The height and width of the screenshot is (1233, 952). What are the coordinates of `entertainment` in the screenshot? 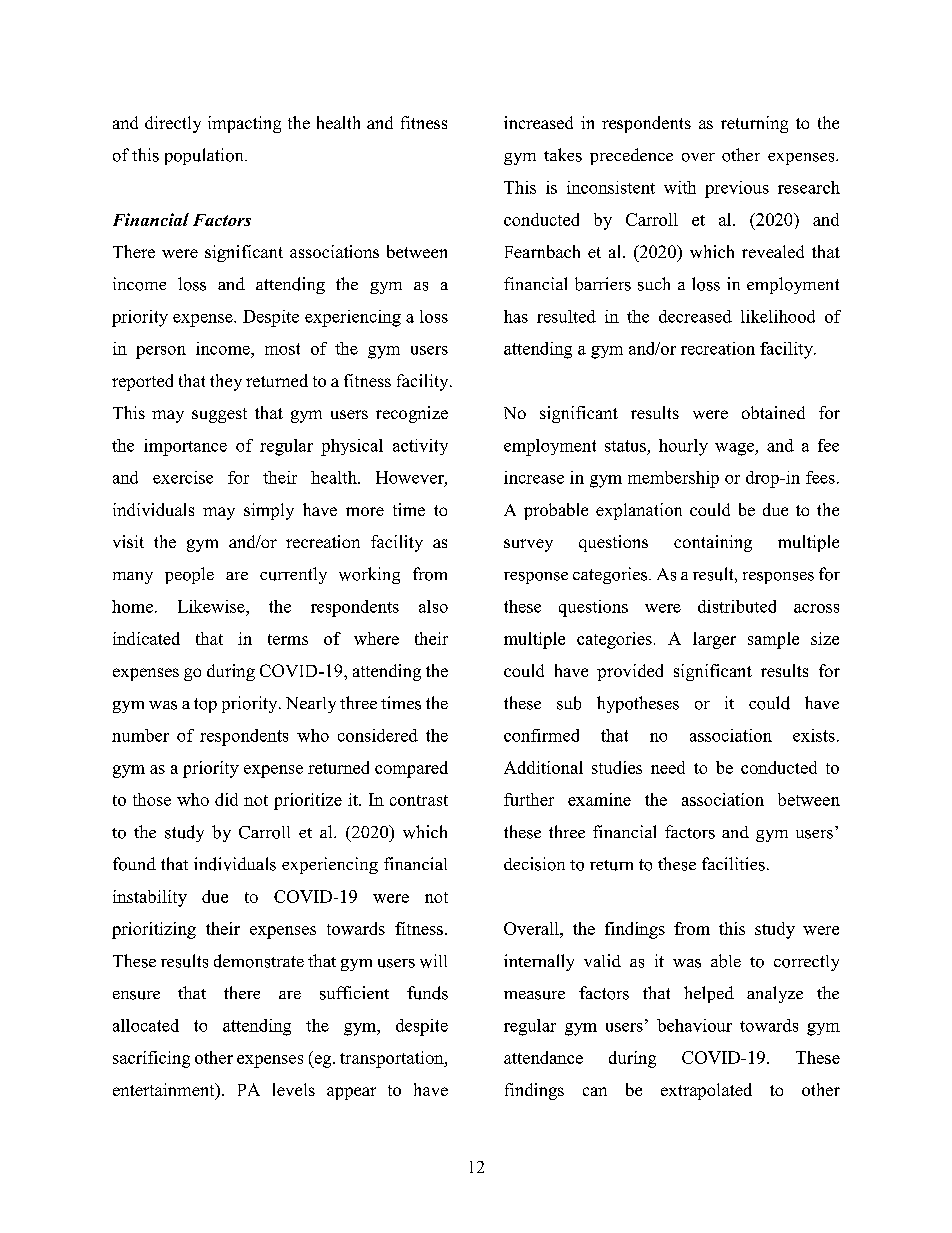 It's located at (165, 1091).
